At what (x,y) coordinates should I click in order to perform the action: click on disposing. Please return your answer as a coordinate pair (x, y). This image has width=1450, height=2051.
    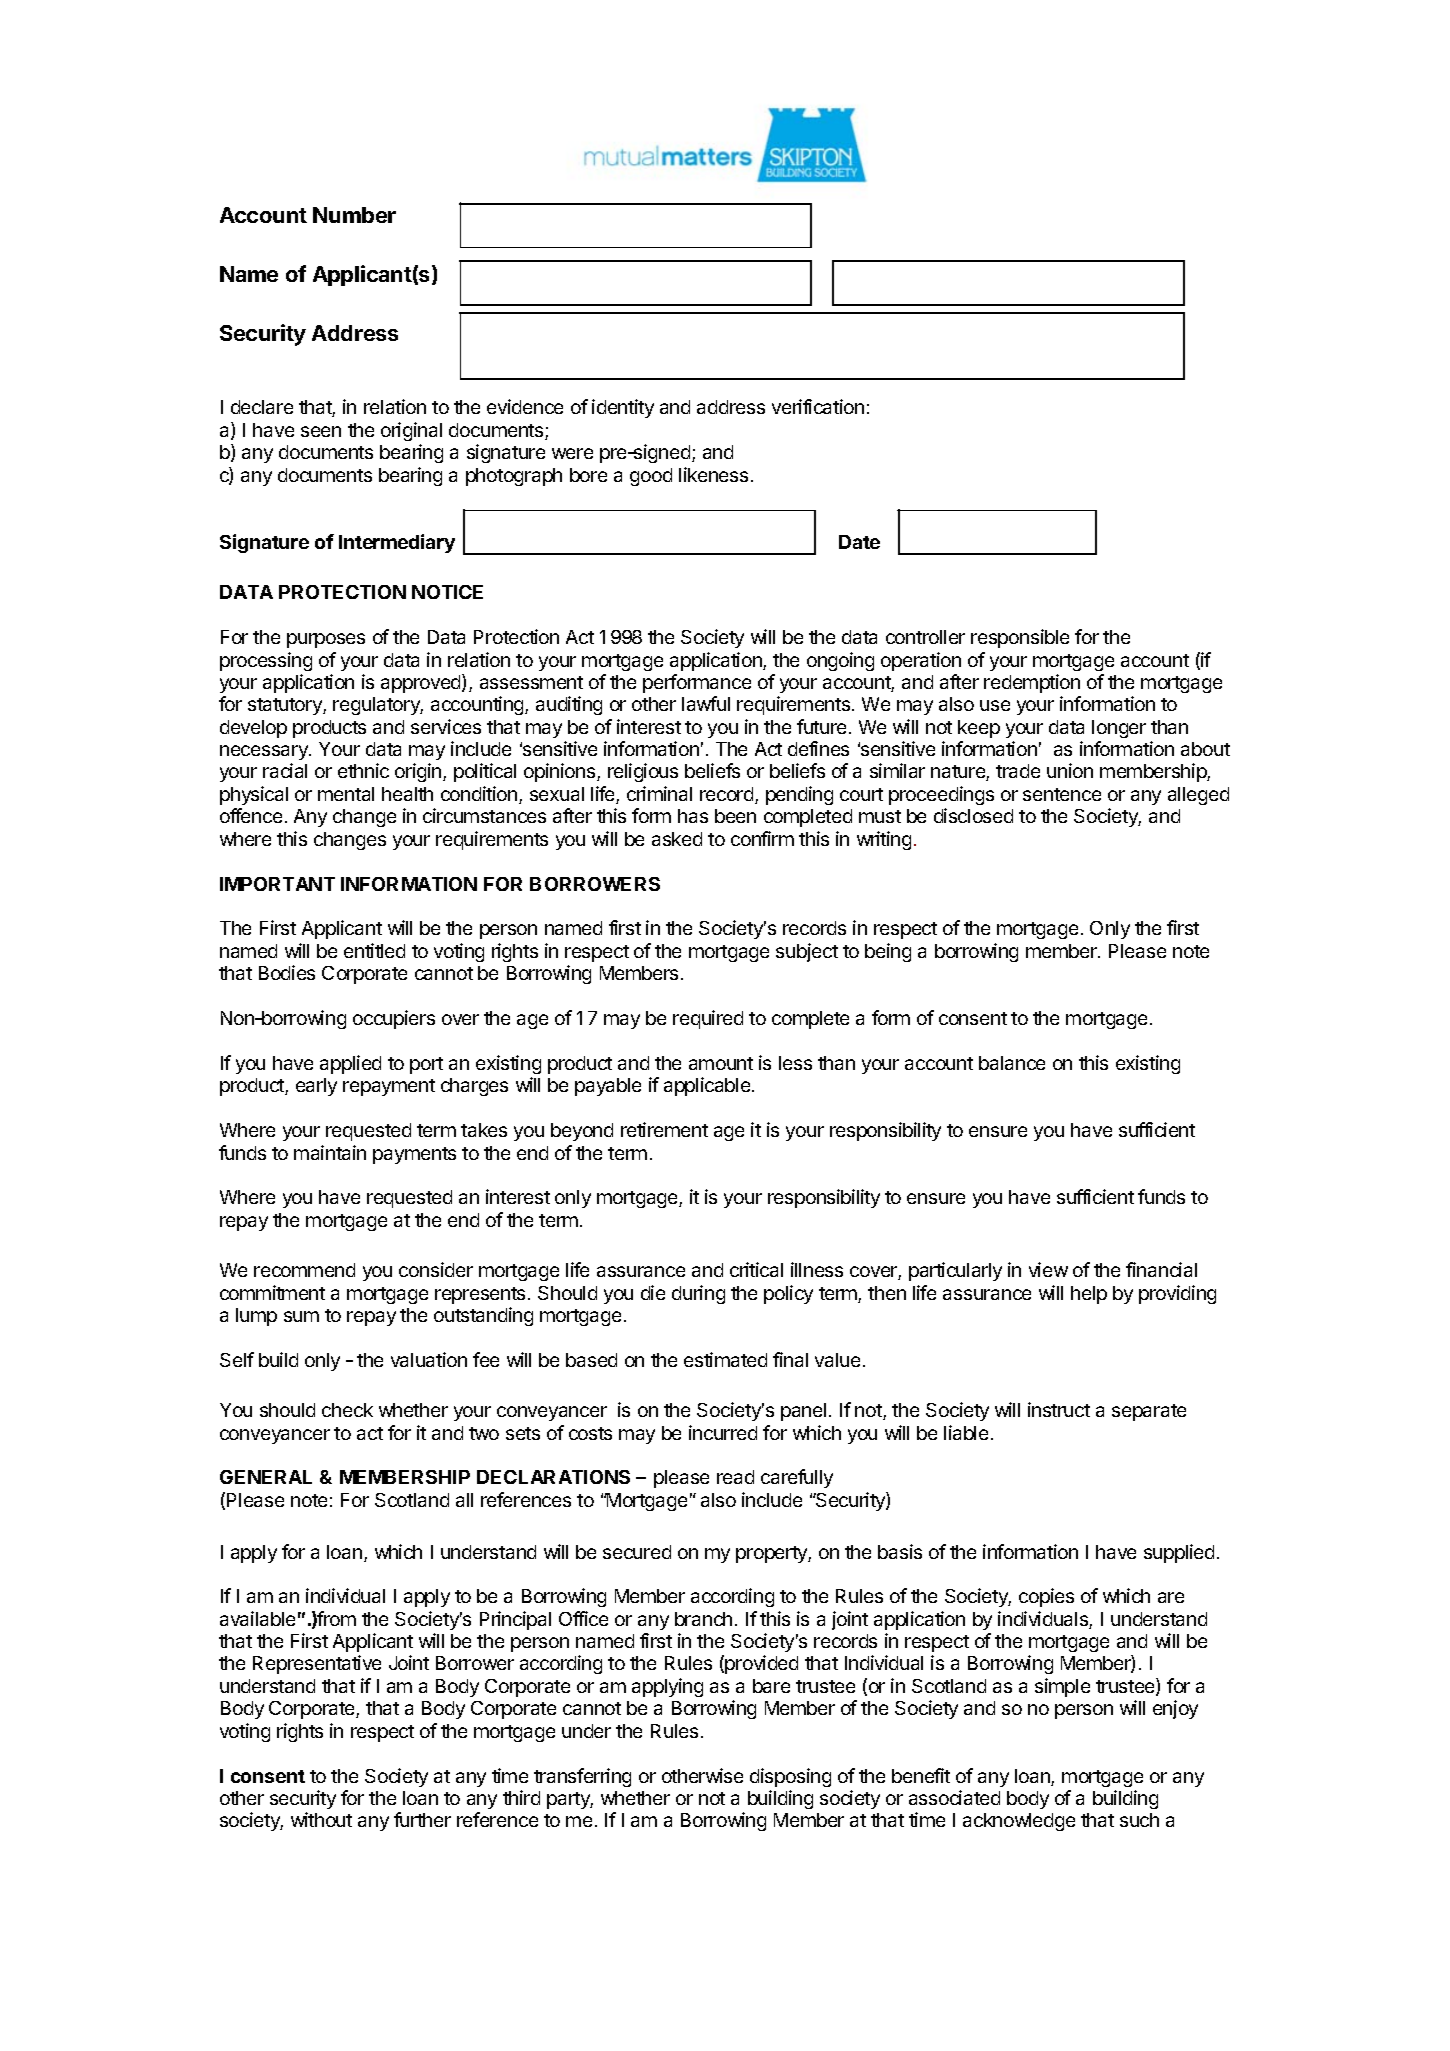
    Looking at the image, I should click on (790, 1777).
